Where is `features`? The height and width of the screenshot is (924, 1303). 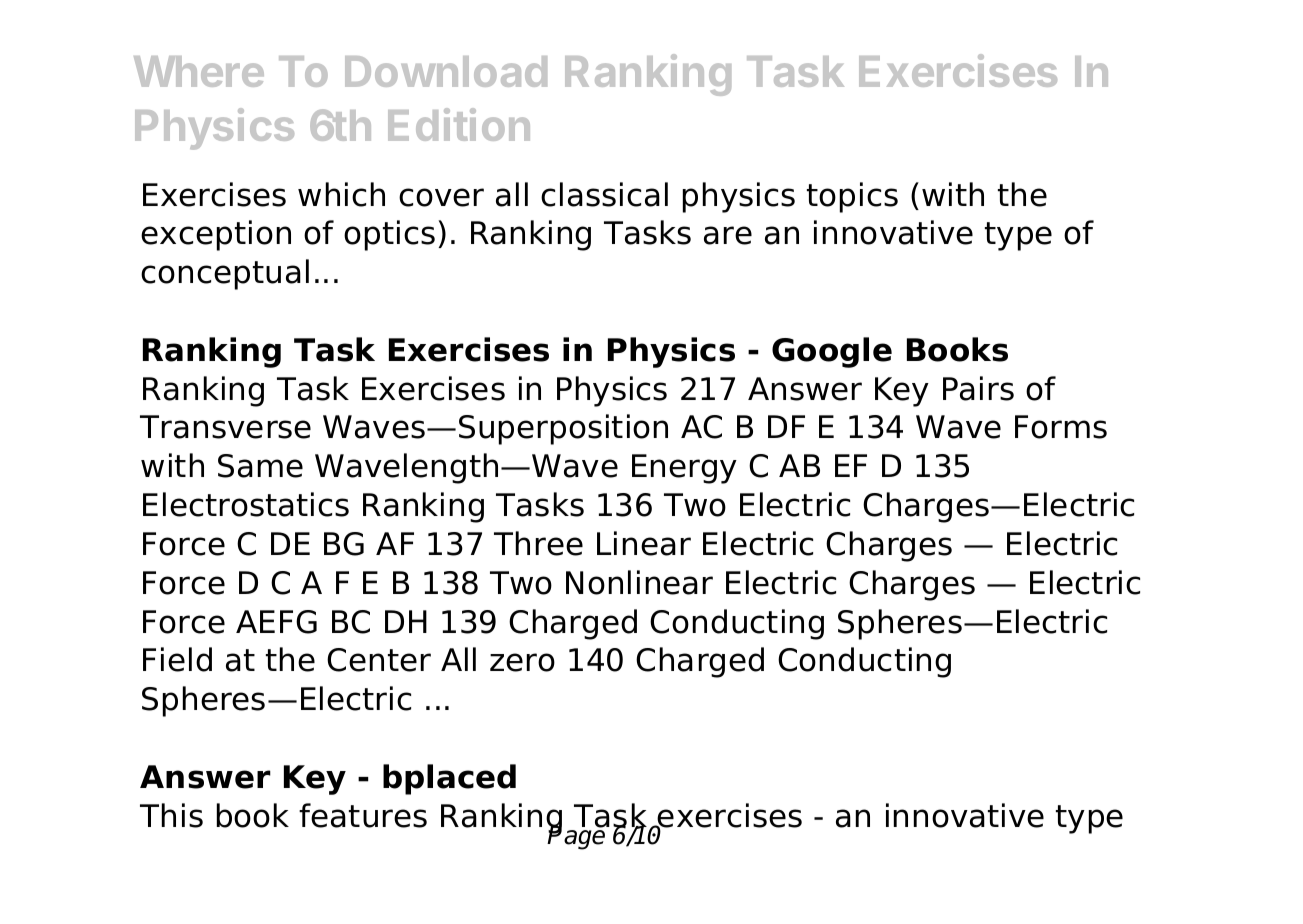 features is located at coordinates (363, 815).
